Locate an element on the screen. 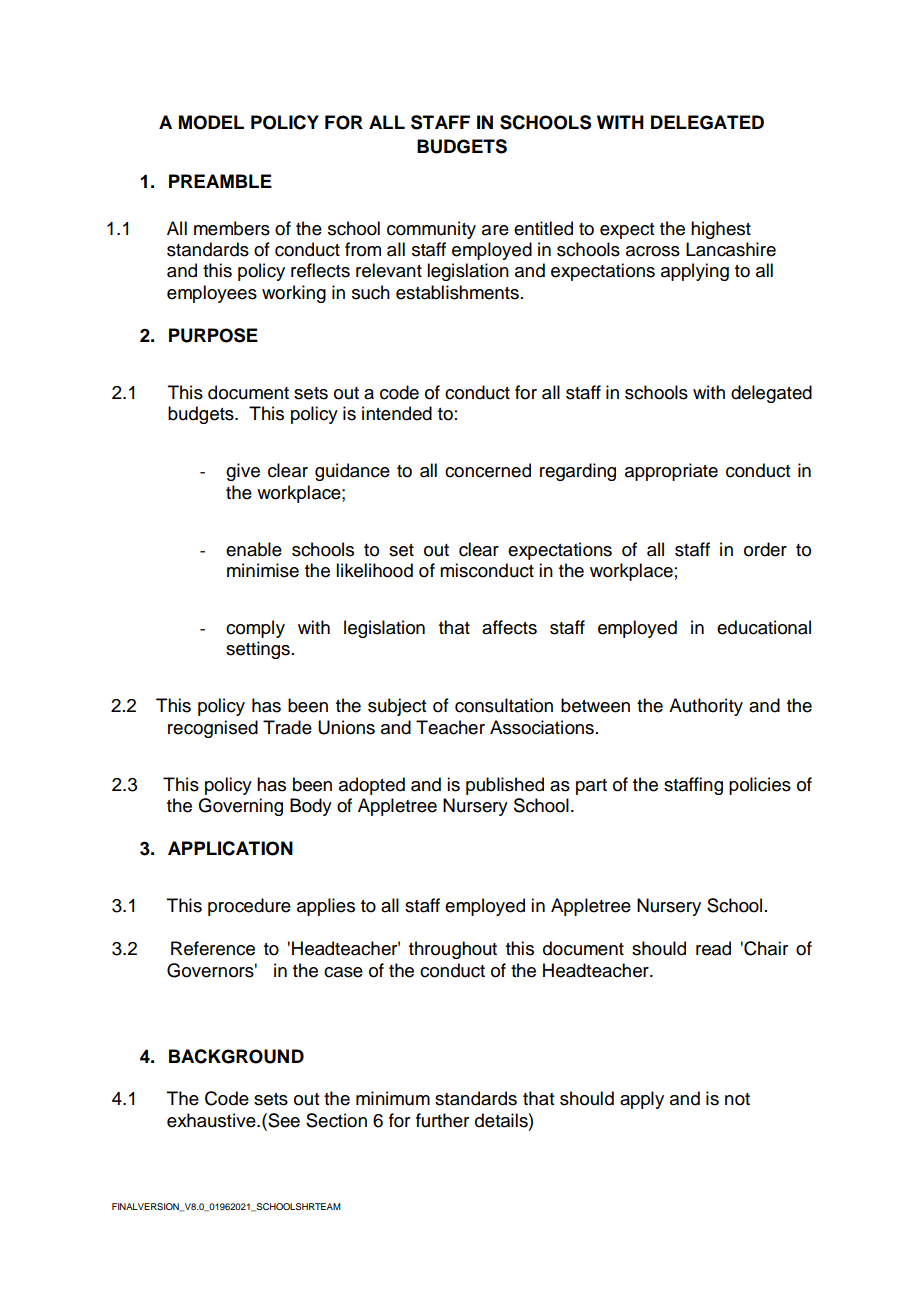 The image size is (924, 1308). are is located at coordinates (495, 230).
